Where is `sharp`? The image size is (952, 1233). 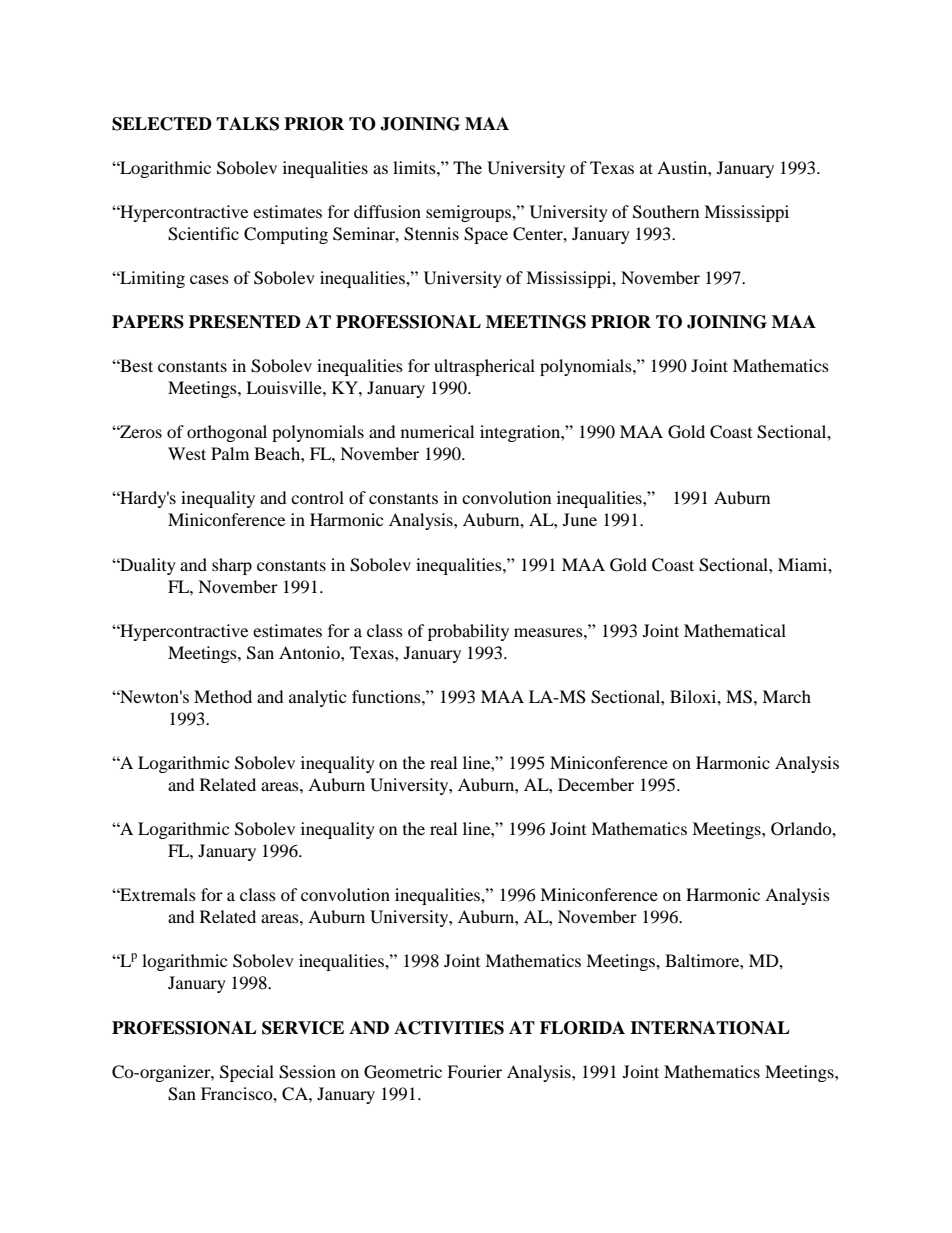 sharp is located at coordinates (232, 566).
